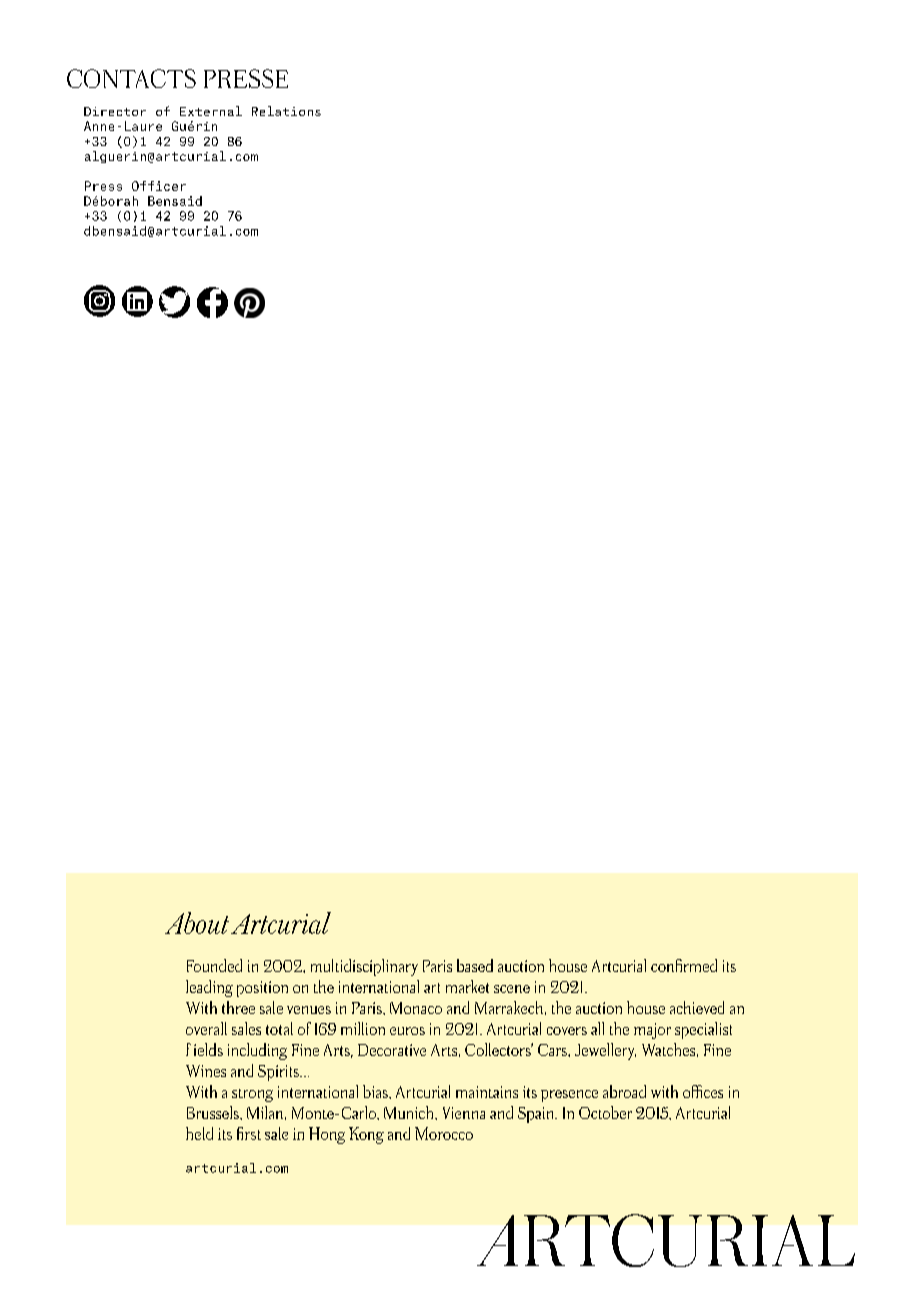 The image size is (924, 1308). Describe the element at coordinates (410, 1112) in the screenshot. I see `Munich` at that location.
